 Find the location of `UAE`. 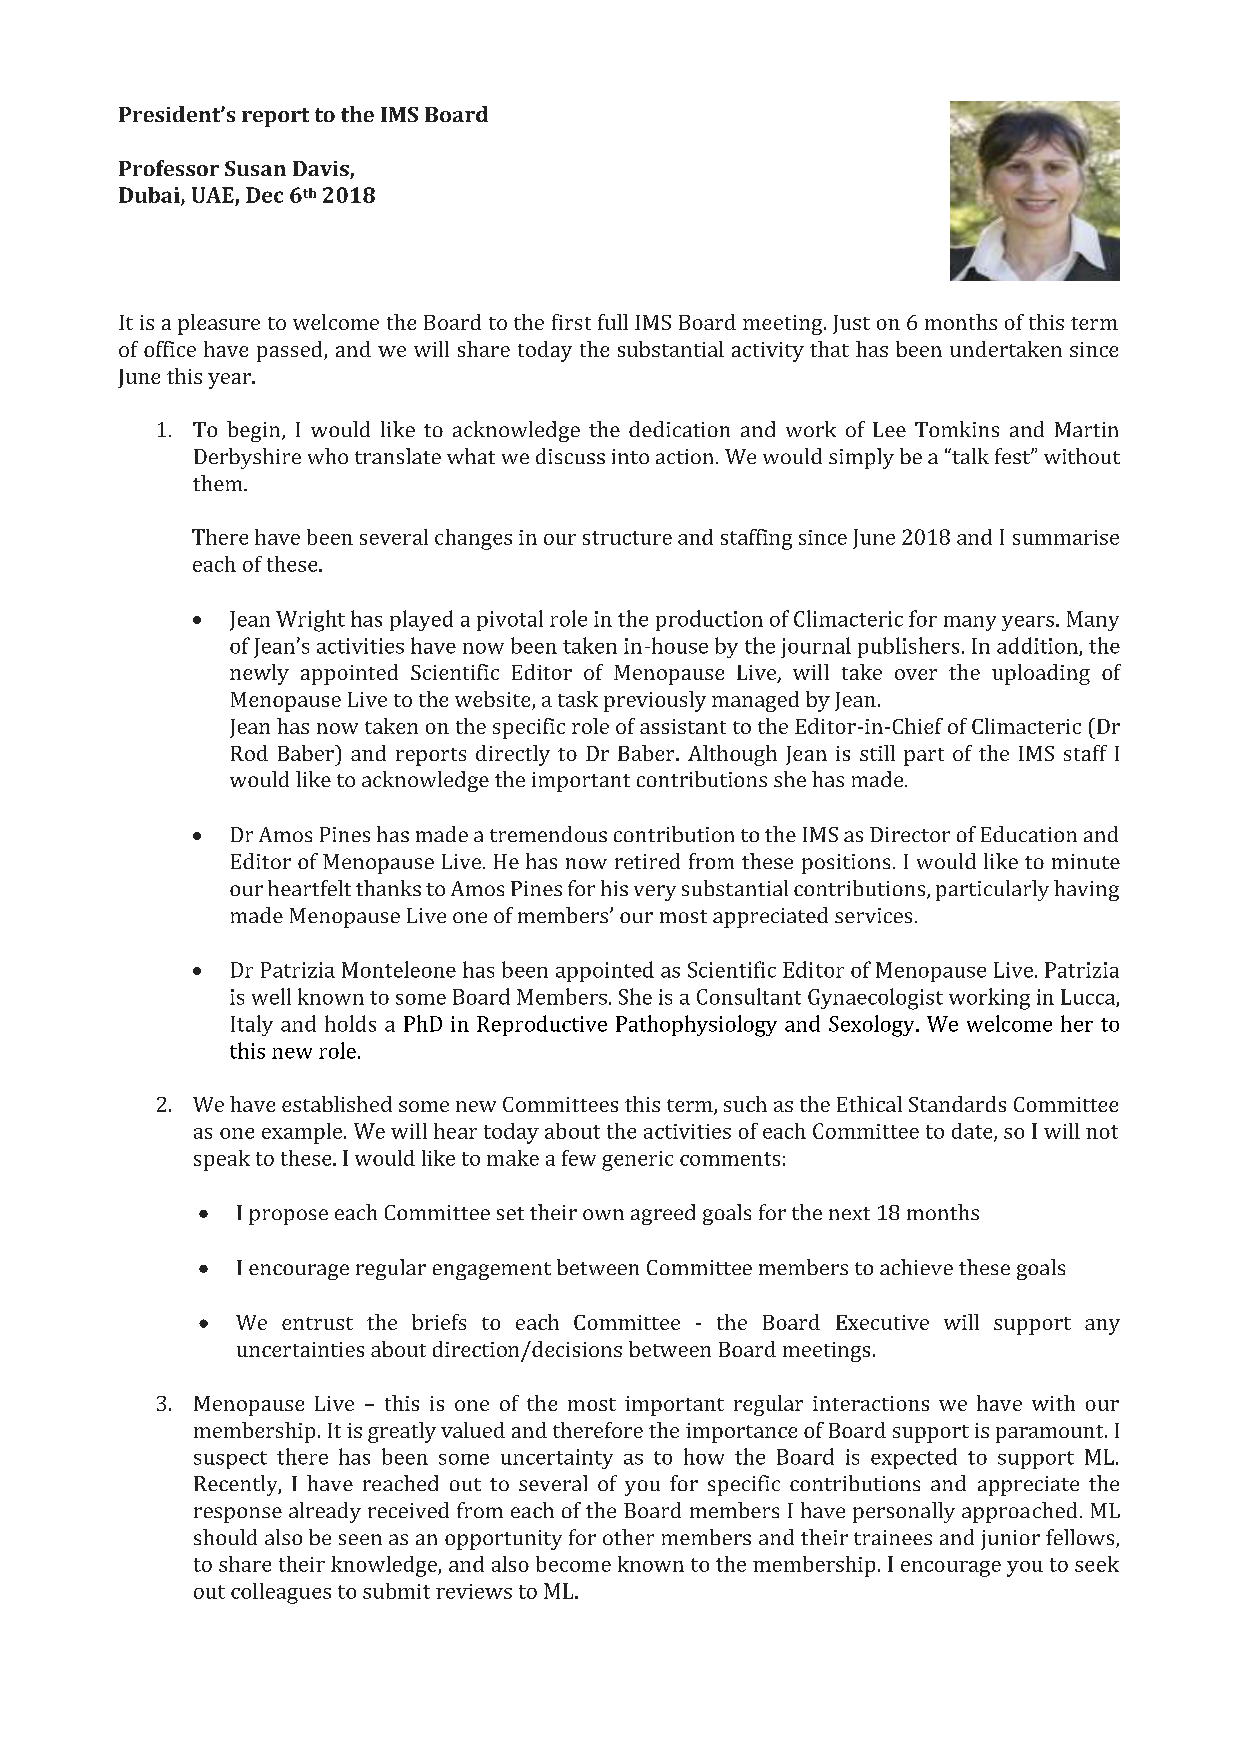

UAE is located at coordinates (213, 195).
